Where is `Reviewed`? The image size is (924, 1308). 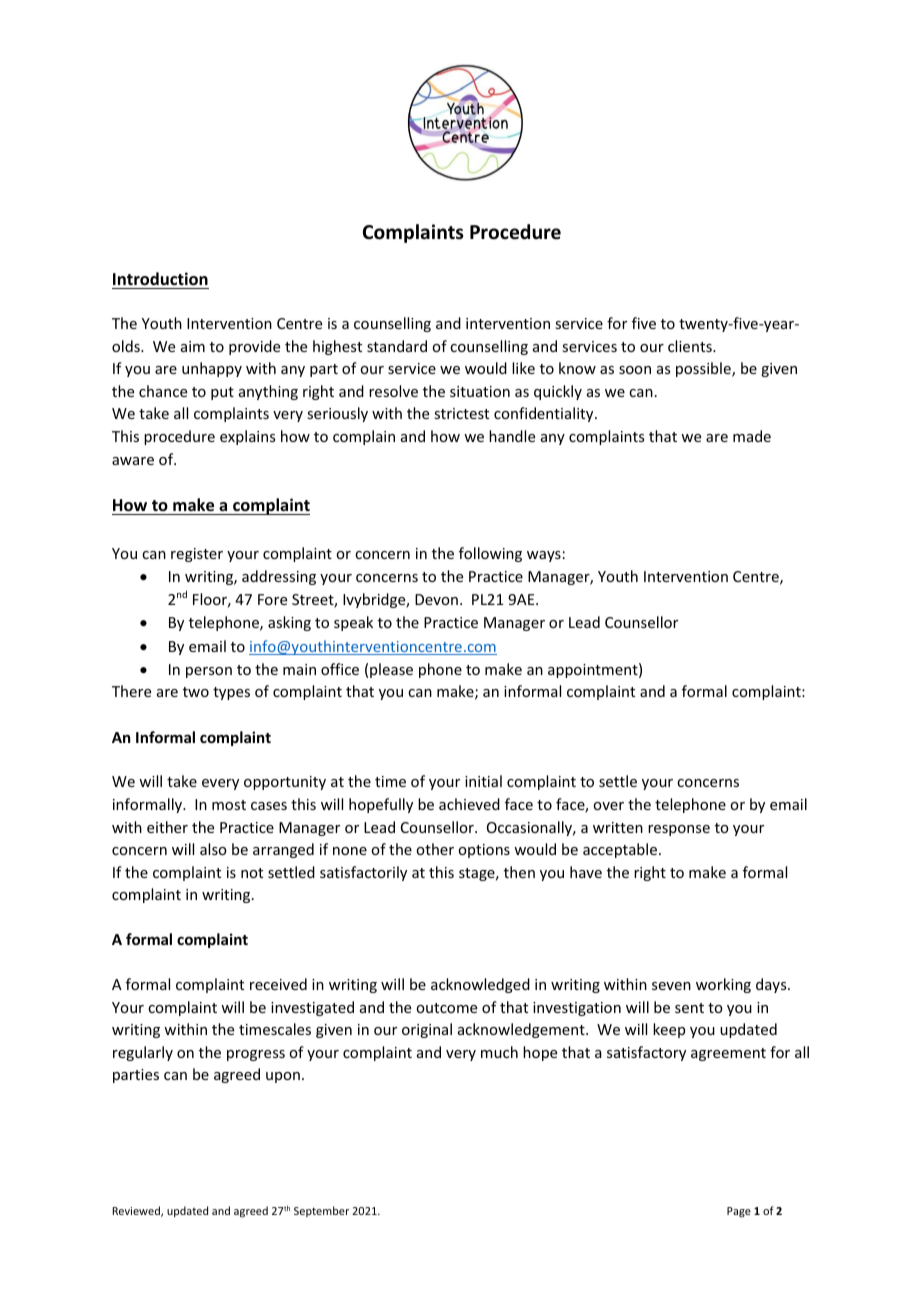 Reviewed is located at coordinates (137, 1211).
